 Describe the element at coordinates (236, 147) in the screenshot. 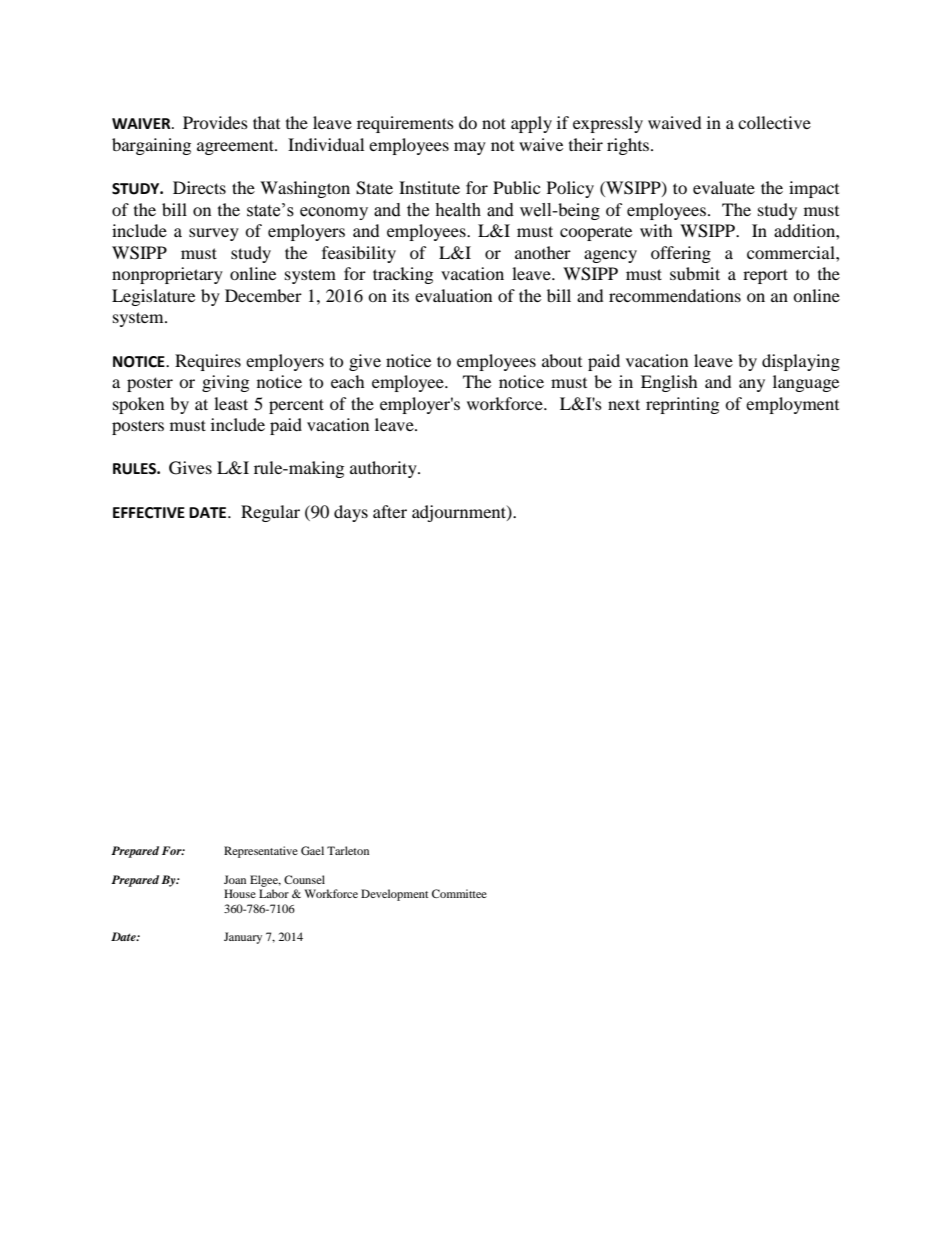

I see `agreement` at that location.
